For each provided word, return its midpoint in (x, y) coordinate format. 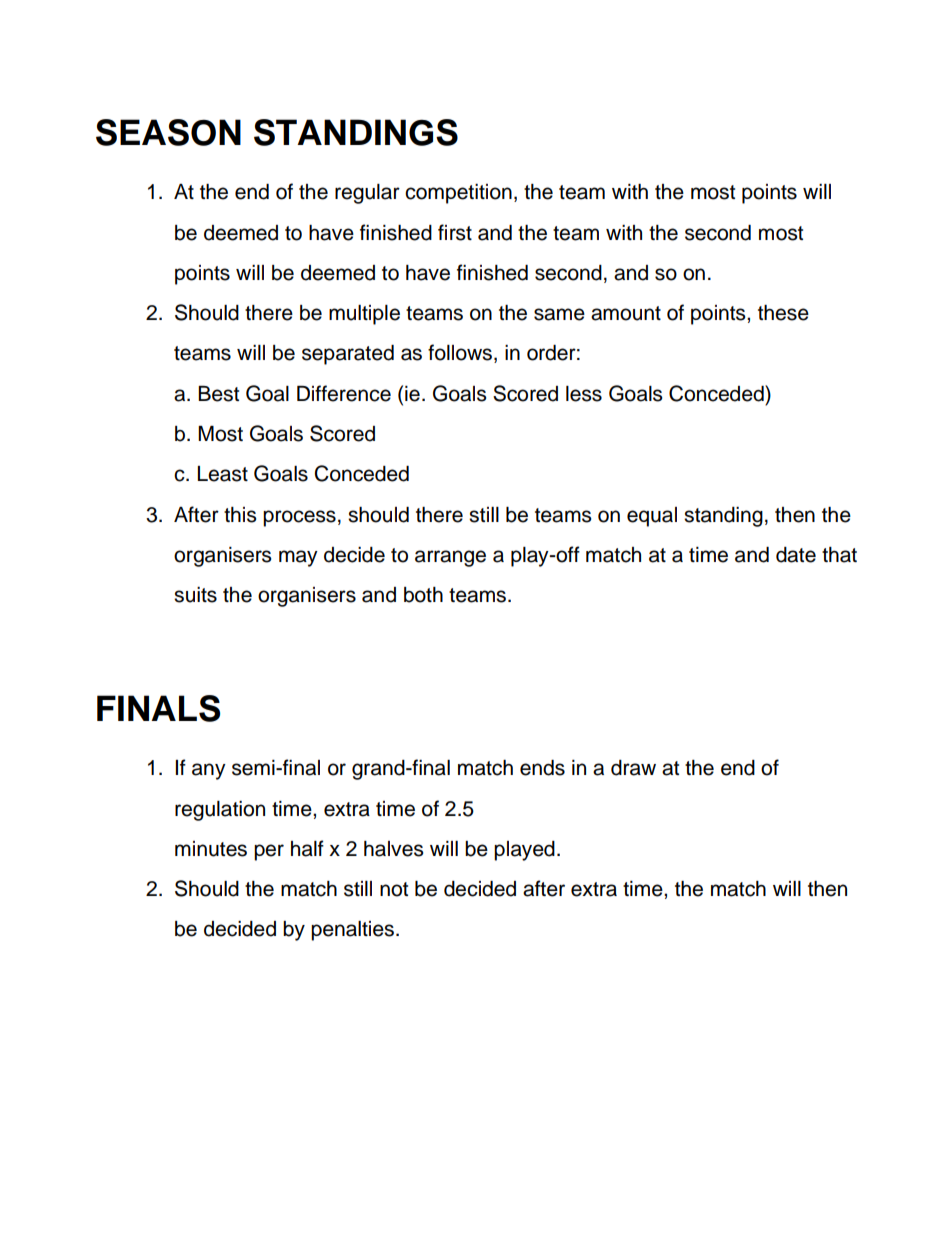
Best (218, 394)
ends (542, 768)
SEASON (168, 132)
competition (458, 194)
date (796, 555)
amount (626, 313)
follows (460, 352)
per (269, 852)
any (209, 771)
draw (633, 768)
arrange (450, 558)
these (783, 313)
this (240, 515)
